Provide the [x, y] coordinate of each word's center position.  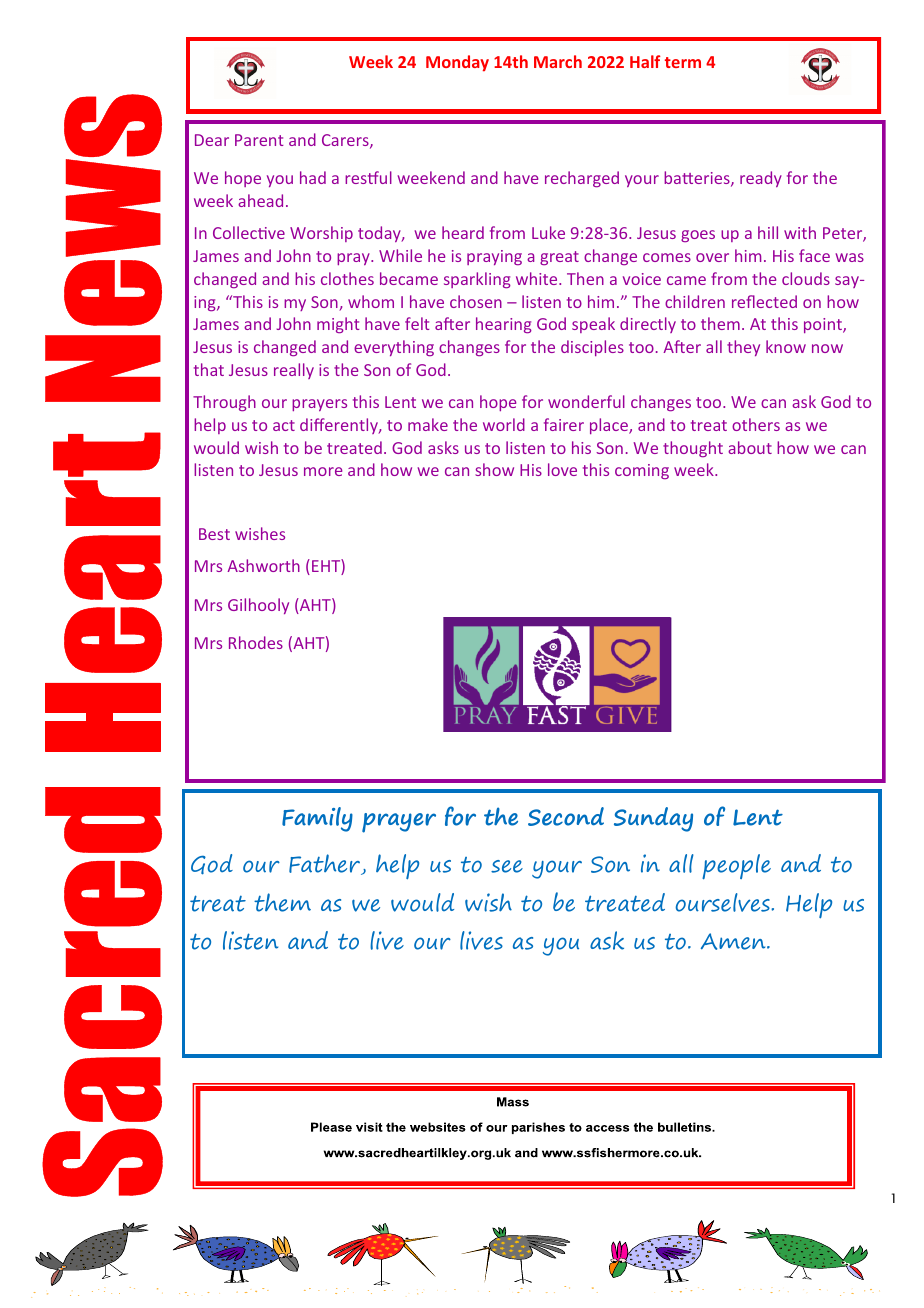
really [294, 371]
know [786, 346]
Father [326, 864]
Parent [259, 140]
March [558, 61]
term [683, 62]
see [507, 866]
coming [642, 471]
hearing [504, 325]
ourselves [724, 902]
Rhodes [256, 642]
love [562, 469]
